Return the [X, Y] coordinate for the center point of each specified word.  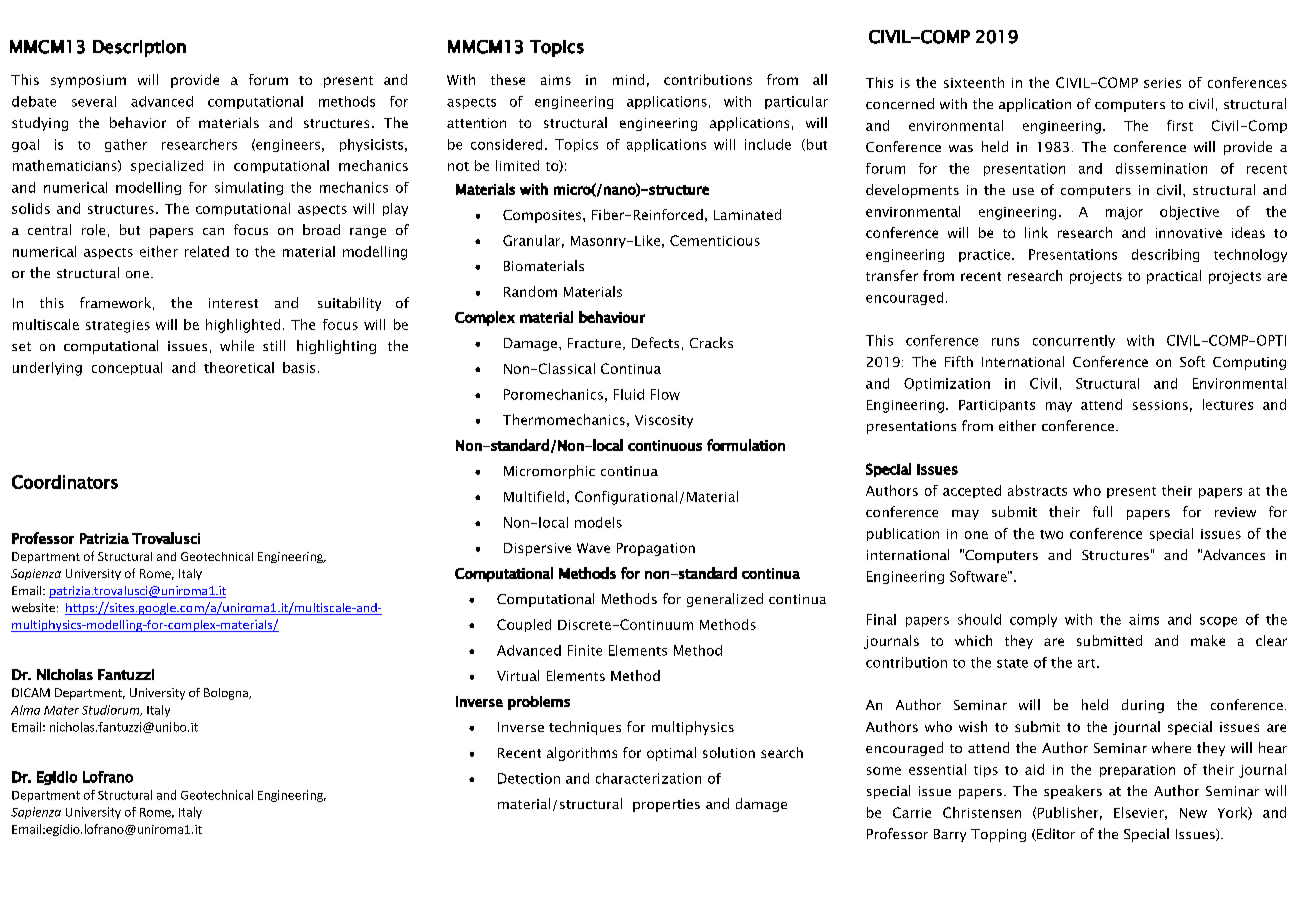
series [1162, 83]
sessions [1160, 405]
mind [628, 79]
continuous [665, 445]
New [1193, 813]
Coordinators [65, 482]
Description [139, 48]
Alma [25, 710]
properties [666, 805]
